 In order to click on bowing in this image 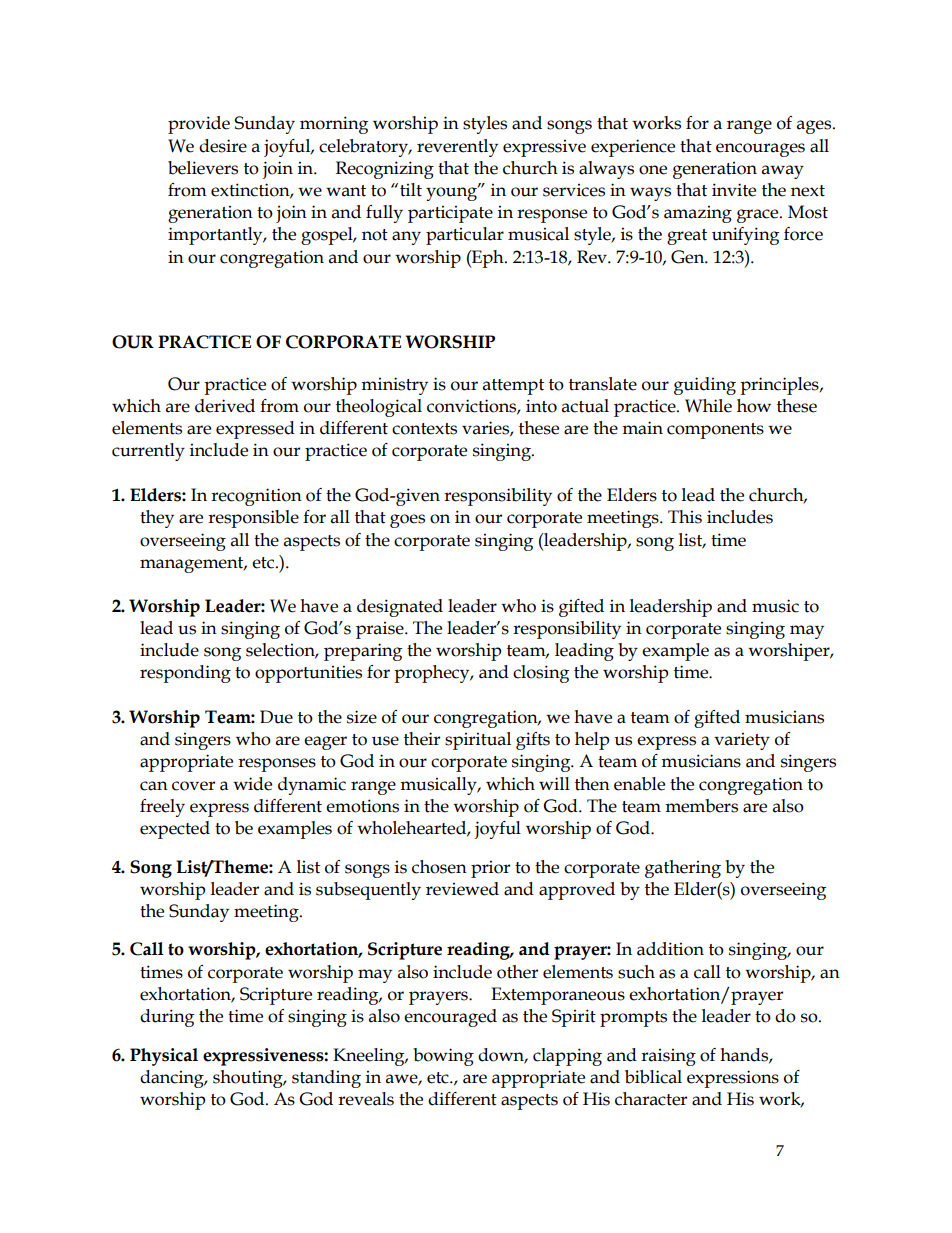, I will do `click(443, 1057)`.
